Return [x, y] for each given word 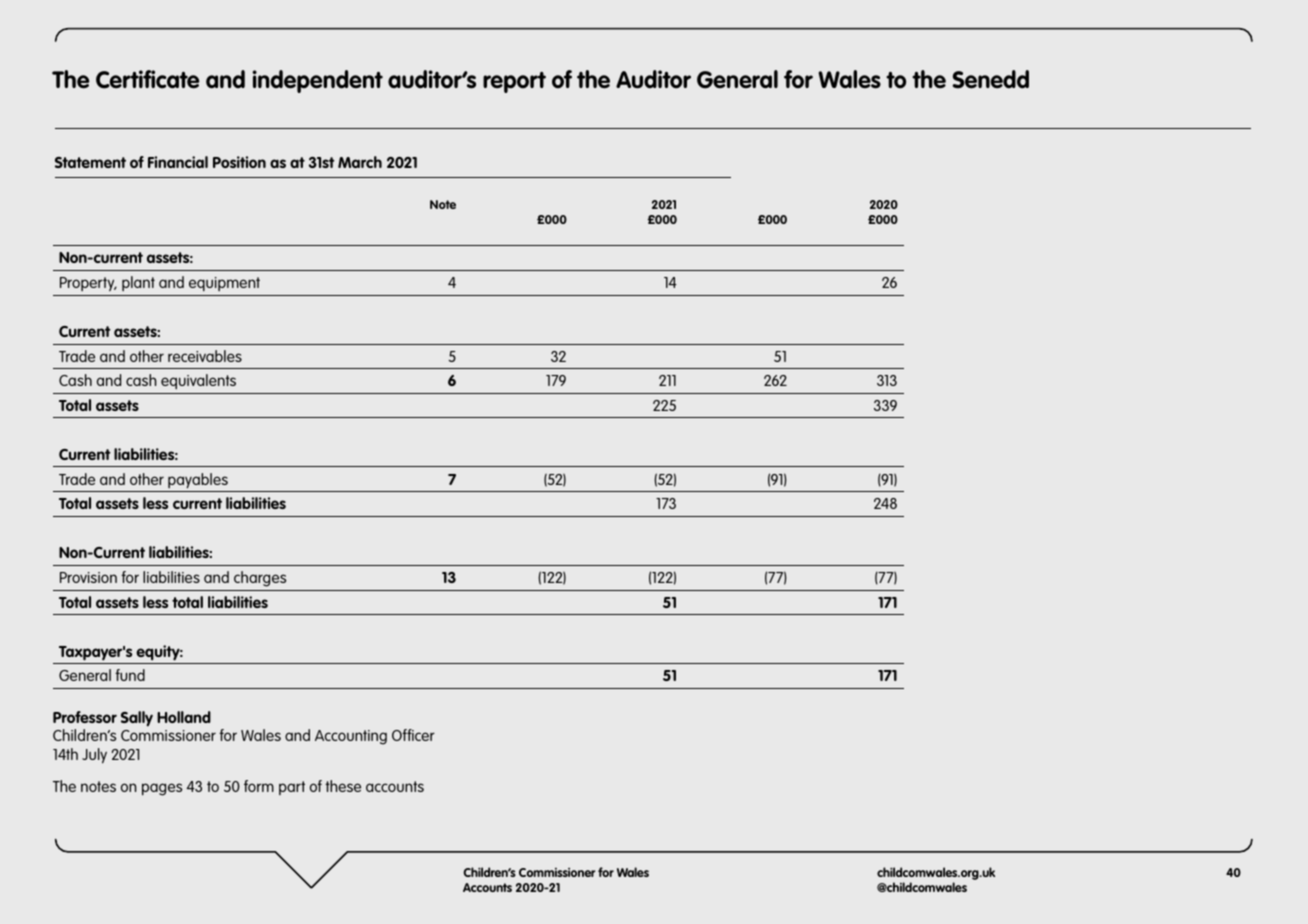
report [514, 82]
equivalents [198, 381]
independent [317, 81]
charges [260, 579]
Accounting [351, 737]
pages [162, 789]
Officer [413, 735]
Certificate [148, 79]
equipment [224, 284]
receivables [205, 356]
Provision [88, 577]
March [360, 162]
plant [138, 283]
